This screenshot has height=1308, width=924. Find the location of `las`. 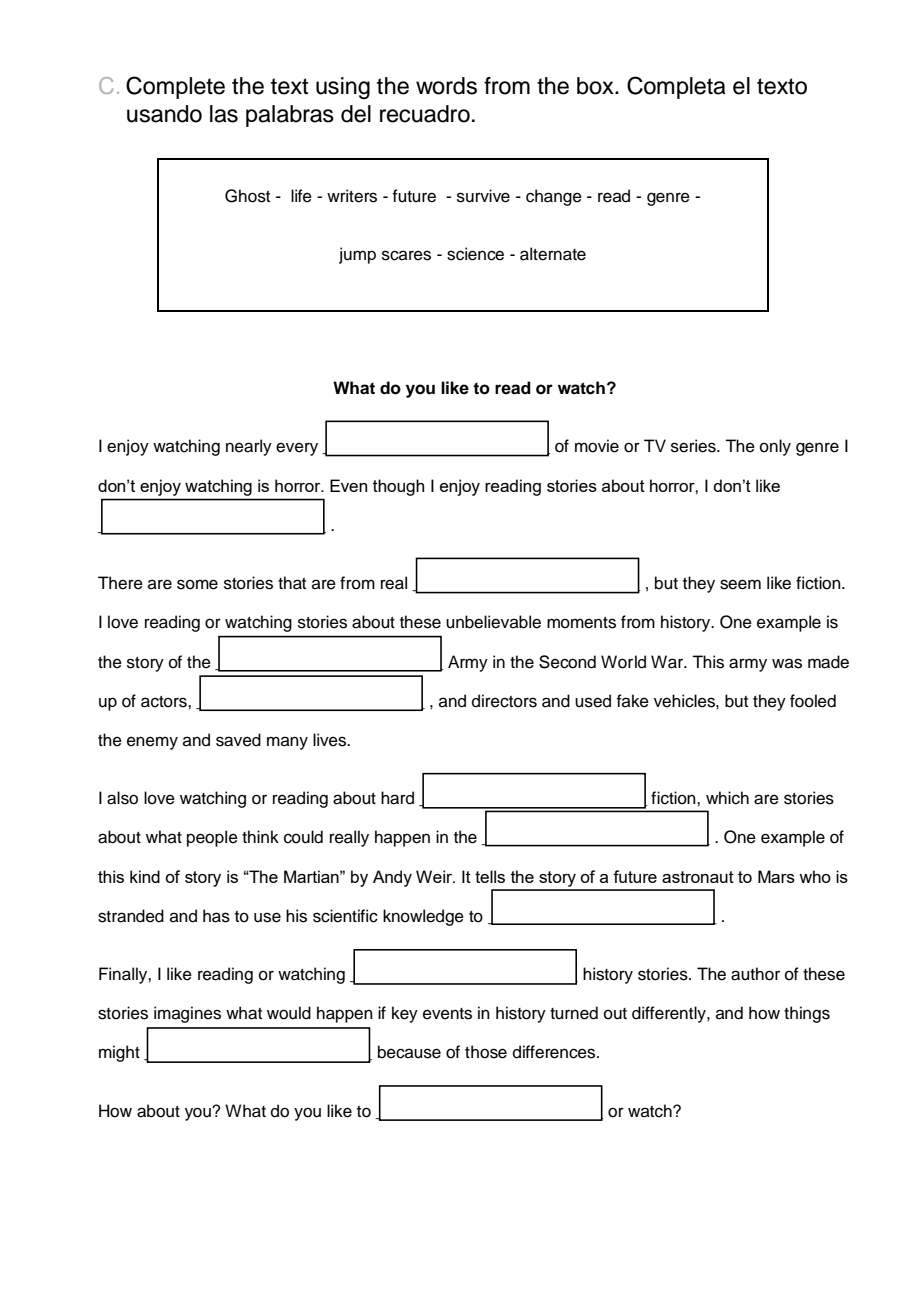

las is located at coordinates (224, 114).
